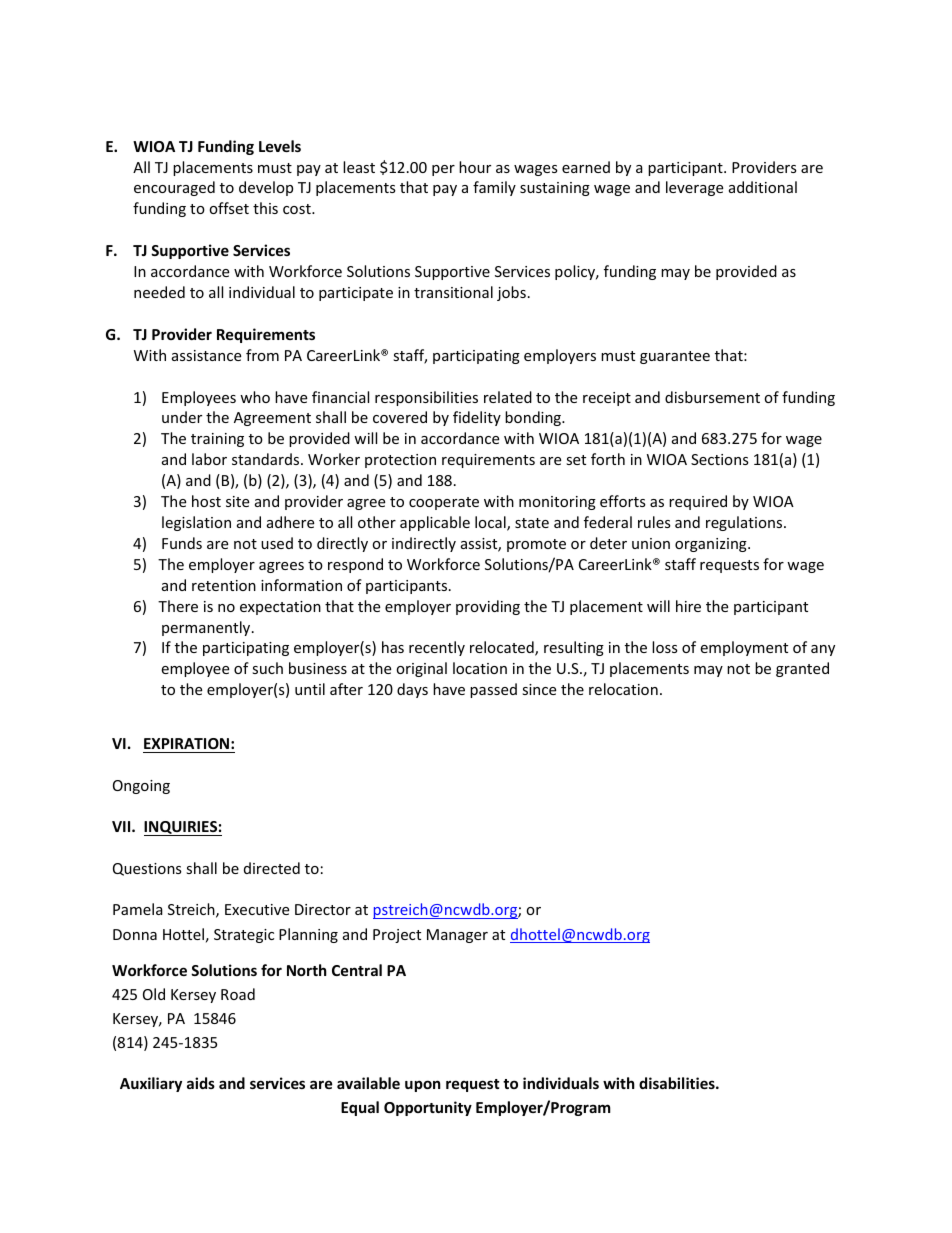 Image resolution: width=952 pixels, height=1233 pixels. What do you see at coordinates (147, 869) in the screenshot?
I see `Questions` at bounding box center [147, 869].
